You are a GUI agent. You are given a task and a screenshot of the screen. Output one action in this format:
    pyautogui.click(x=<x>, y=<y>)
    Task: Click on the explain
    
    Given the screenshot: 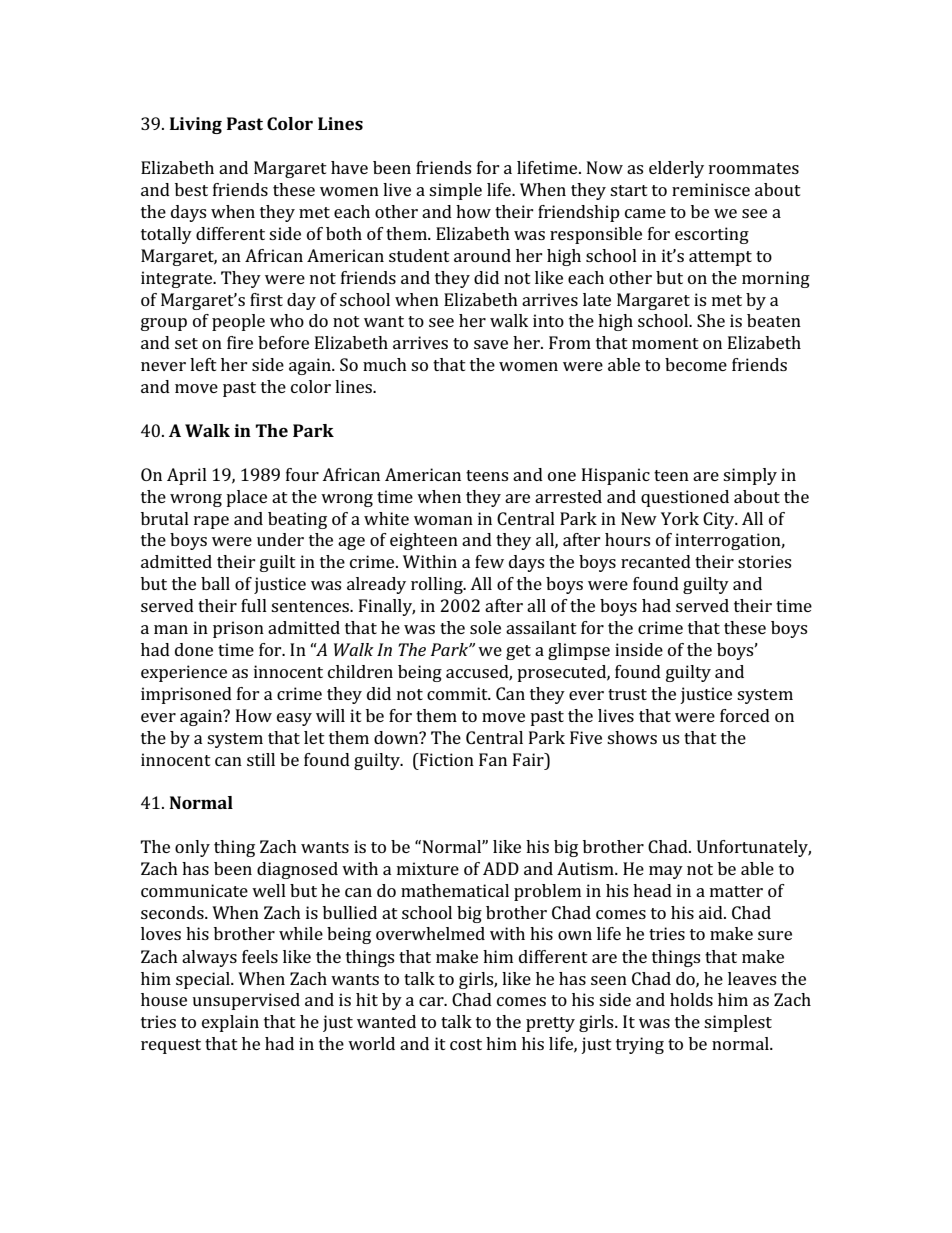 What is the action you would take?
    pyautogui.click(x=230, y=1023)
